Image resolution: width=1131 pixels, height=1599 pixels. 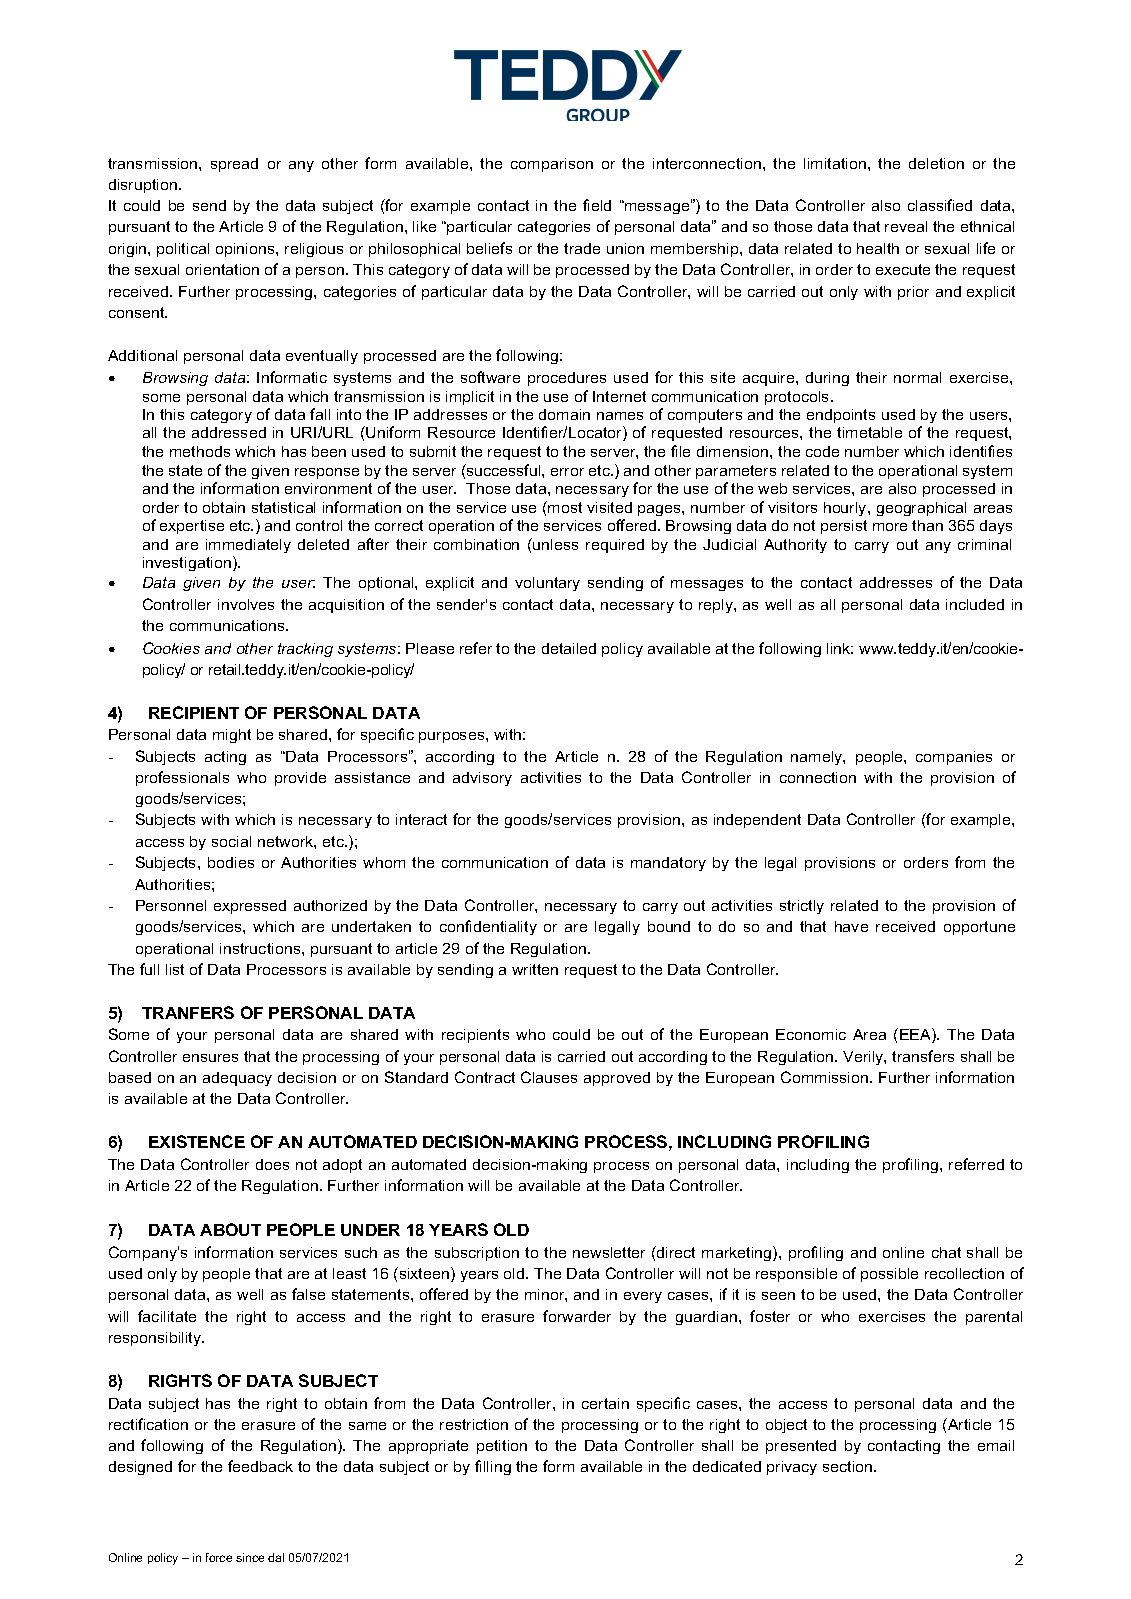 What do you see at coordinates (668, 864) in the document?
I see `mandatory` at bounding box center [668, 864].
